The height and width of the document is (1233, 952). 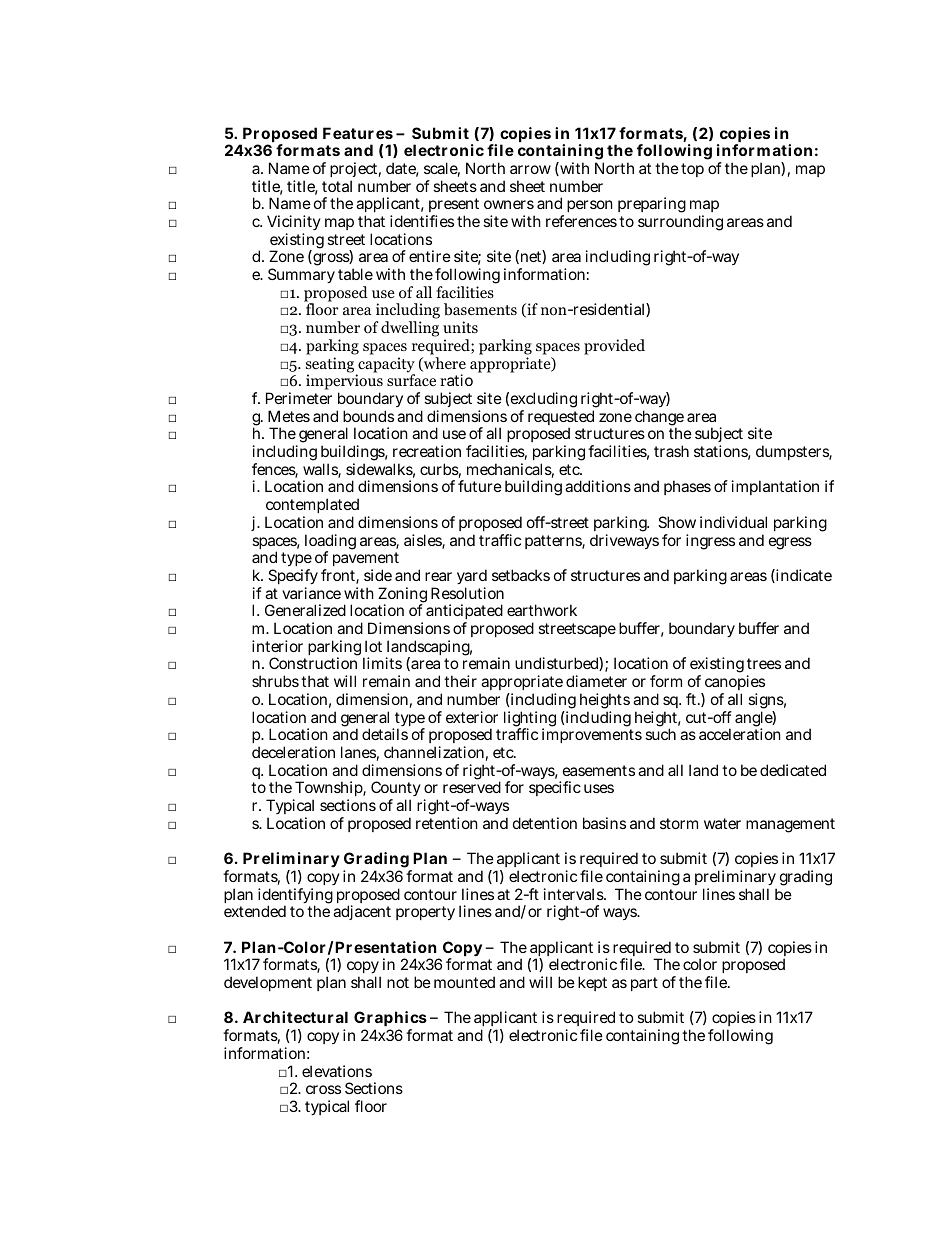 What do you see at coordinates (329, 790) in the document?
I see `Township` at bounding box center [329, 790].
